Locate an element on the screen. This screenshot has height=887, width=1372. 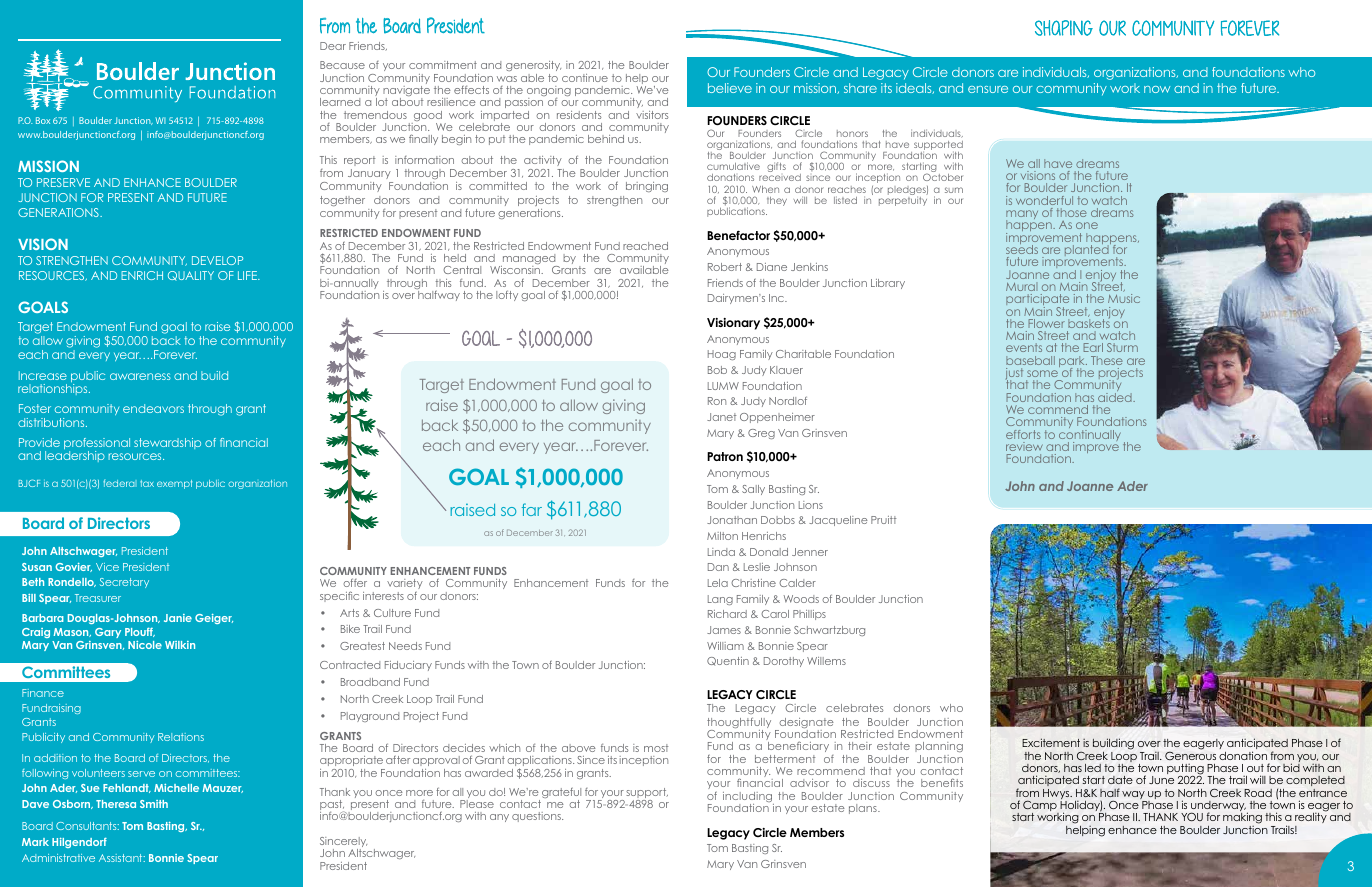
including is located at coordinates (748, 798).
